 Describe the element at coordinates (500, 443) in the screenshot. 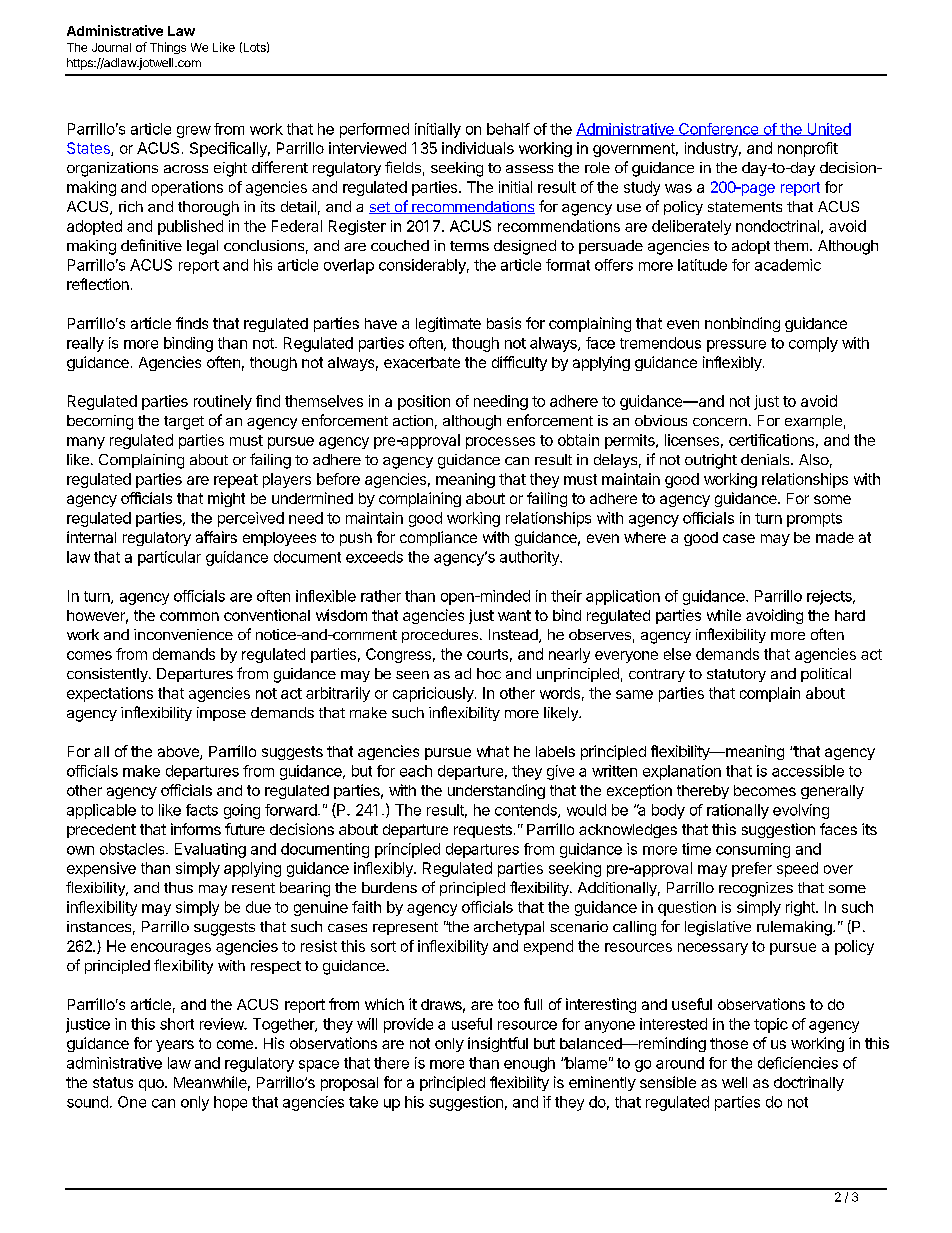

I see `processes` at that location.
